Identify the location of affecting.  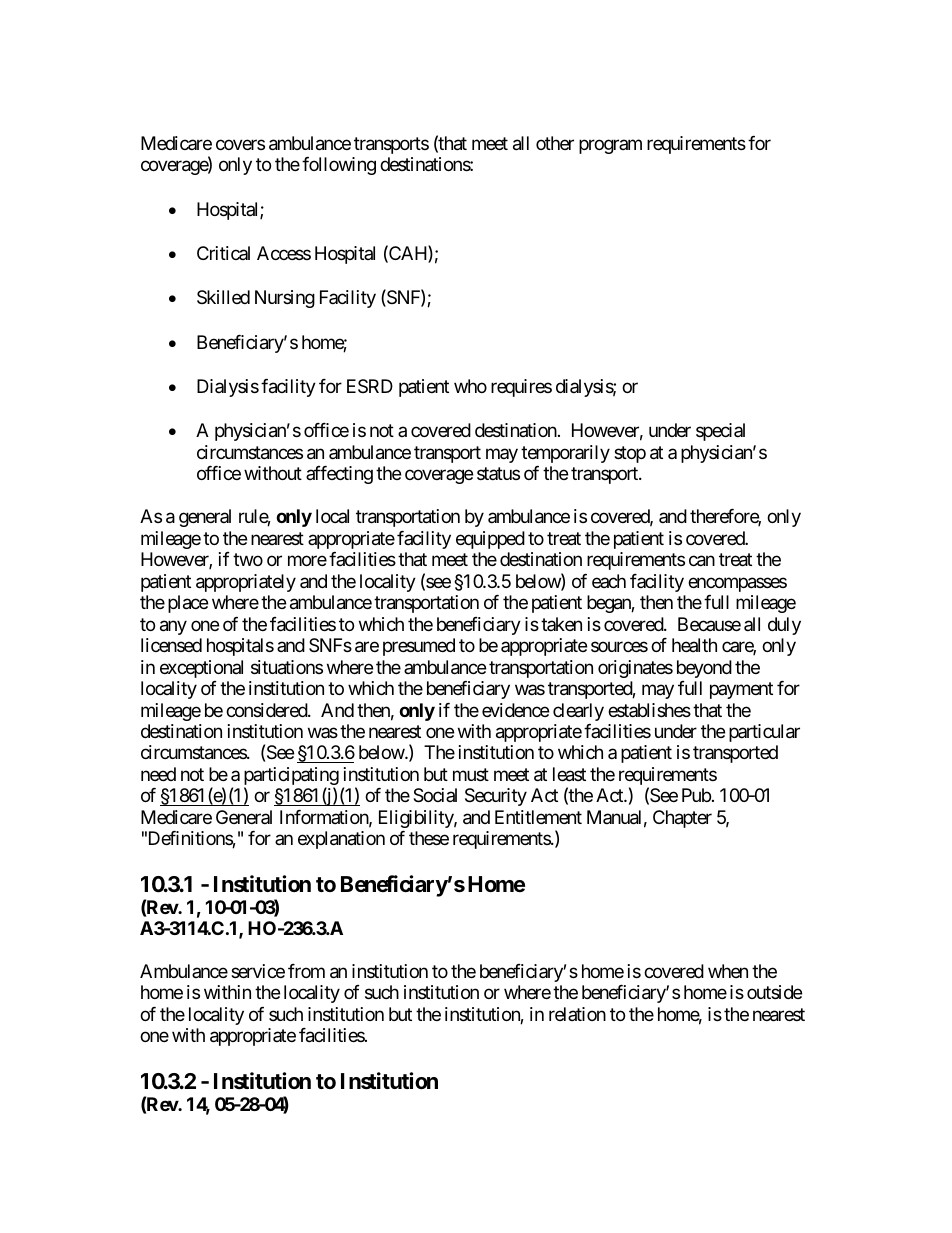
(339, 475).
